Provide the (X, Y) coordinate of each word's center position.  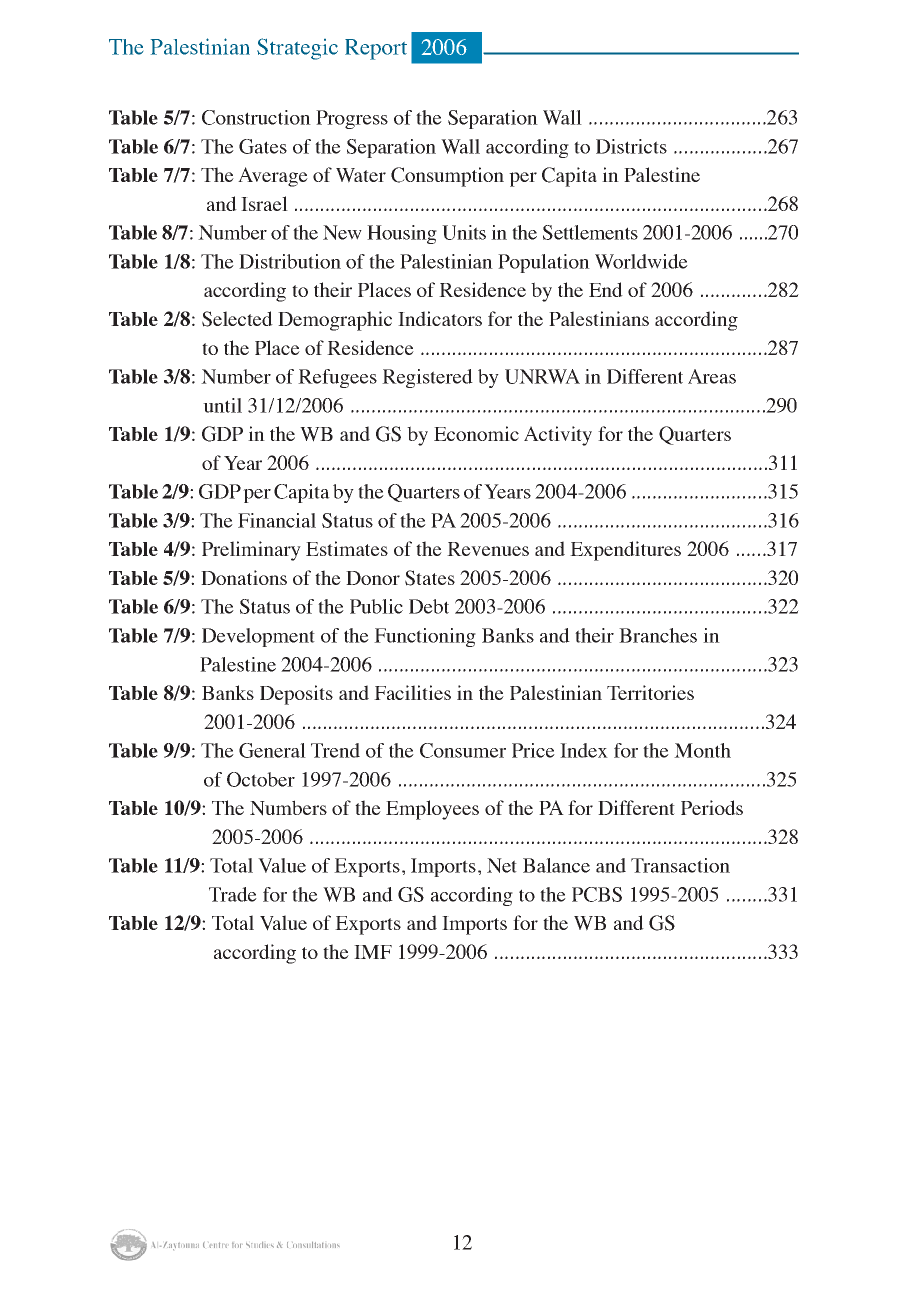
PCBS (597, 894)
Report (376, 49)
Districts (631, 146)
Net (502, 865)
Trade (233, 894)
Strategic (297, 49)
